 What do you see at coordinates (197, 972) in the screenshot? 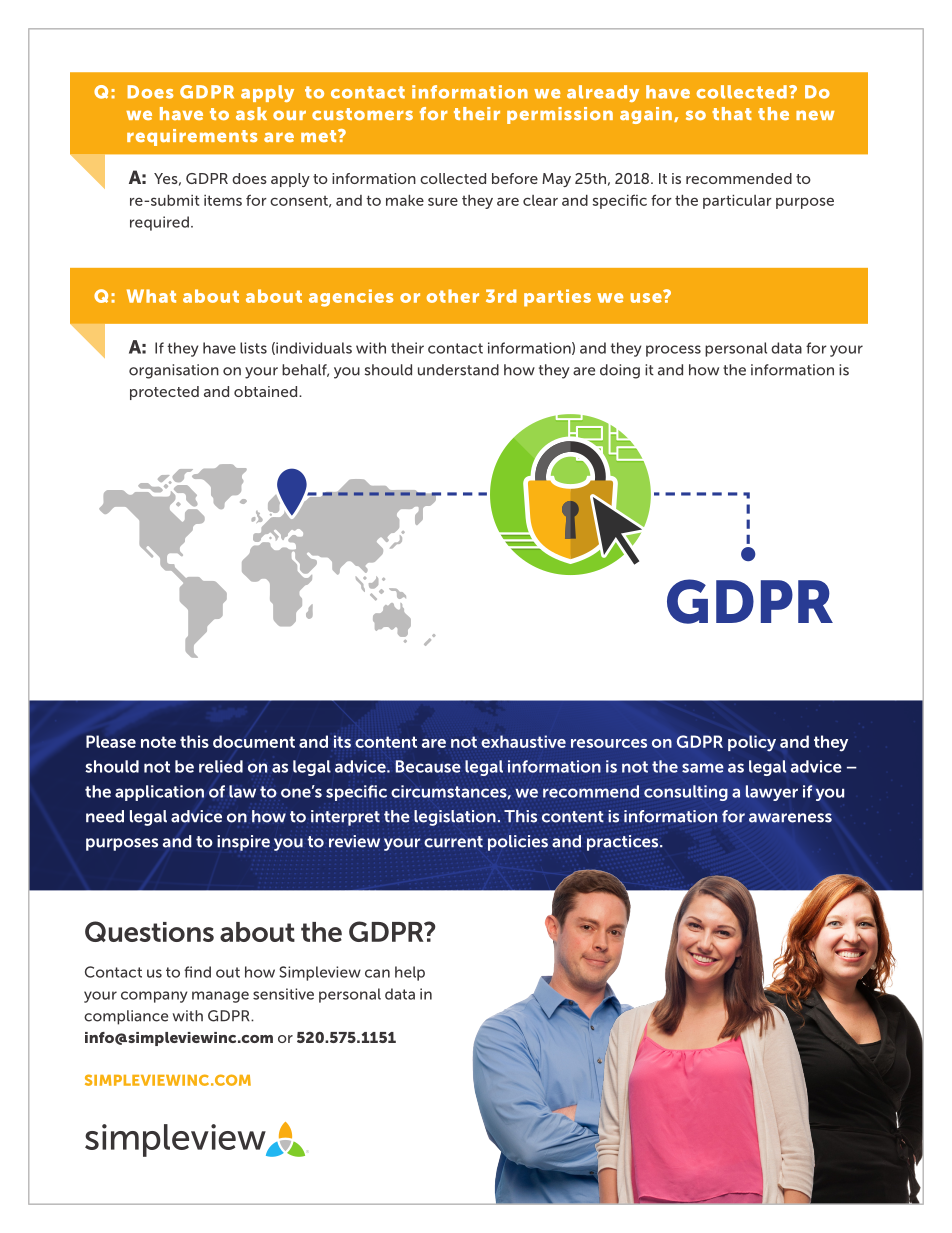
I see `find` at bounding box center [197, 972].
